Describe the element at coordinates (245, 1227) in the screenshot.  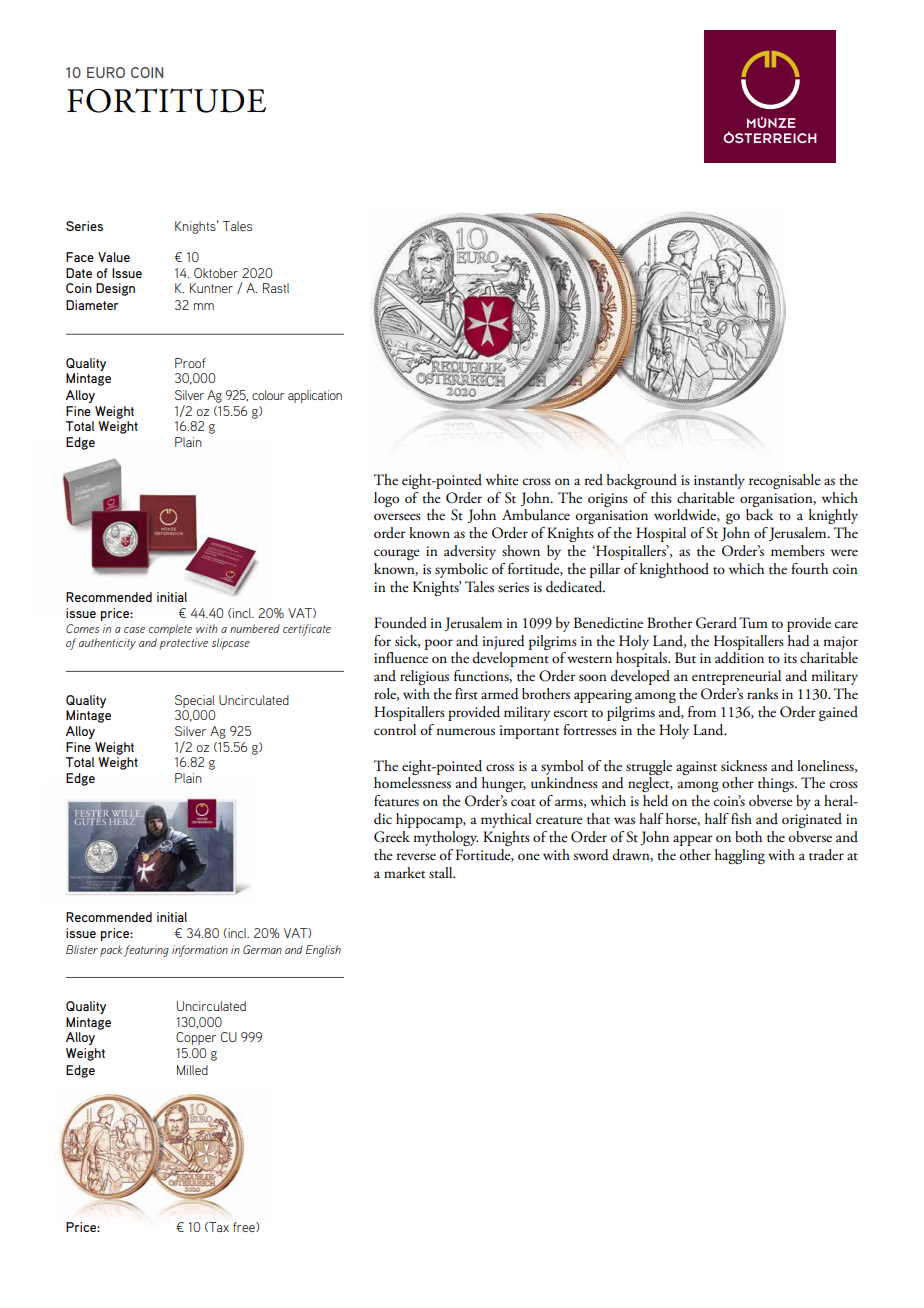
I see `free` at that location.
